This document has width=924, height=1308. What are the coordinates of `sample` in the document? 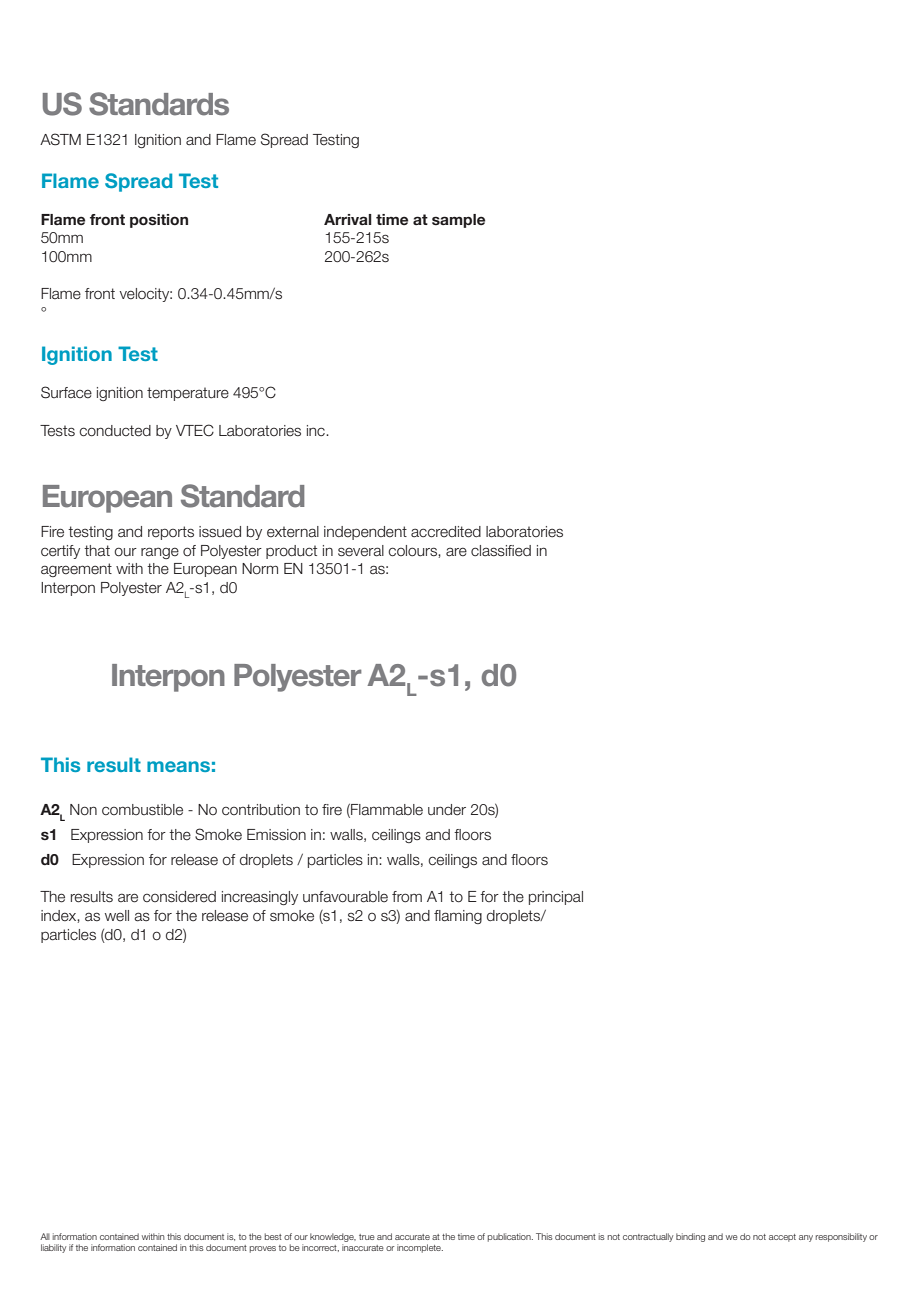 It's located at (458, 221).
